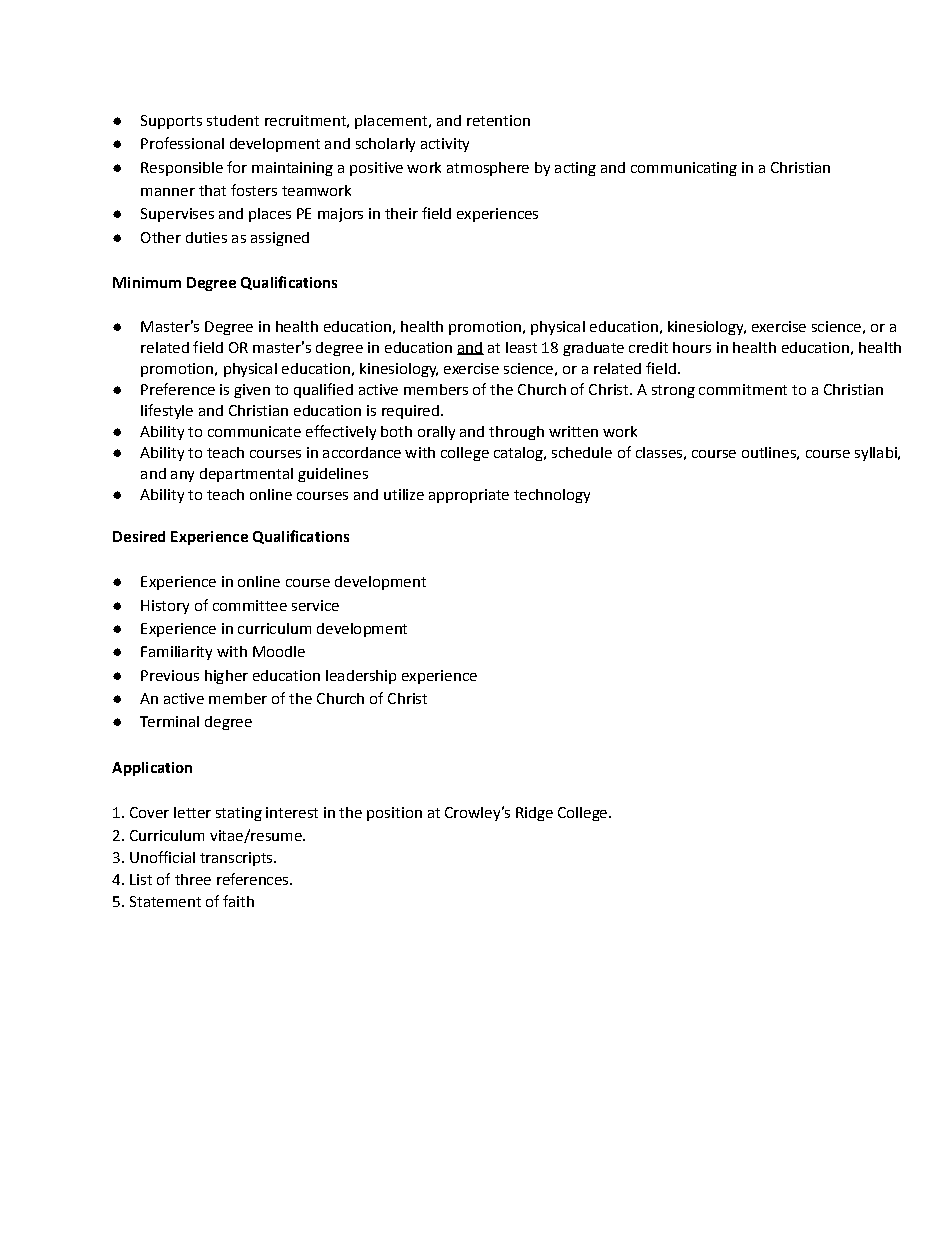 The height and width of the page is (1233, 952). I want to click on communicating, so click(684, 169).
